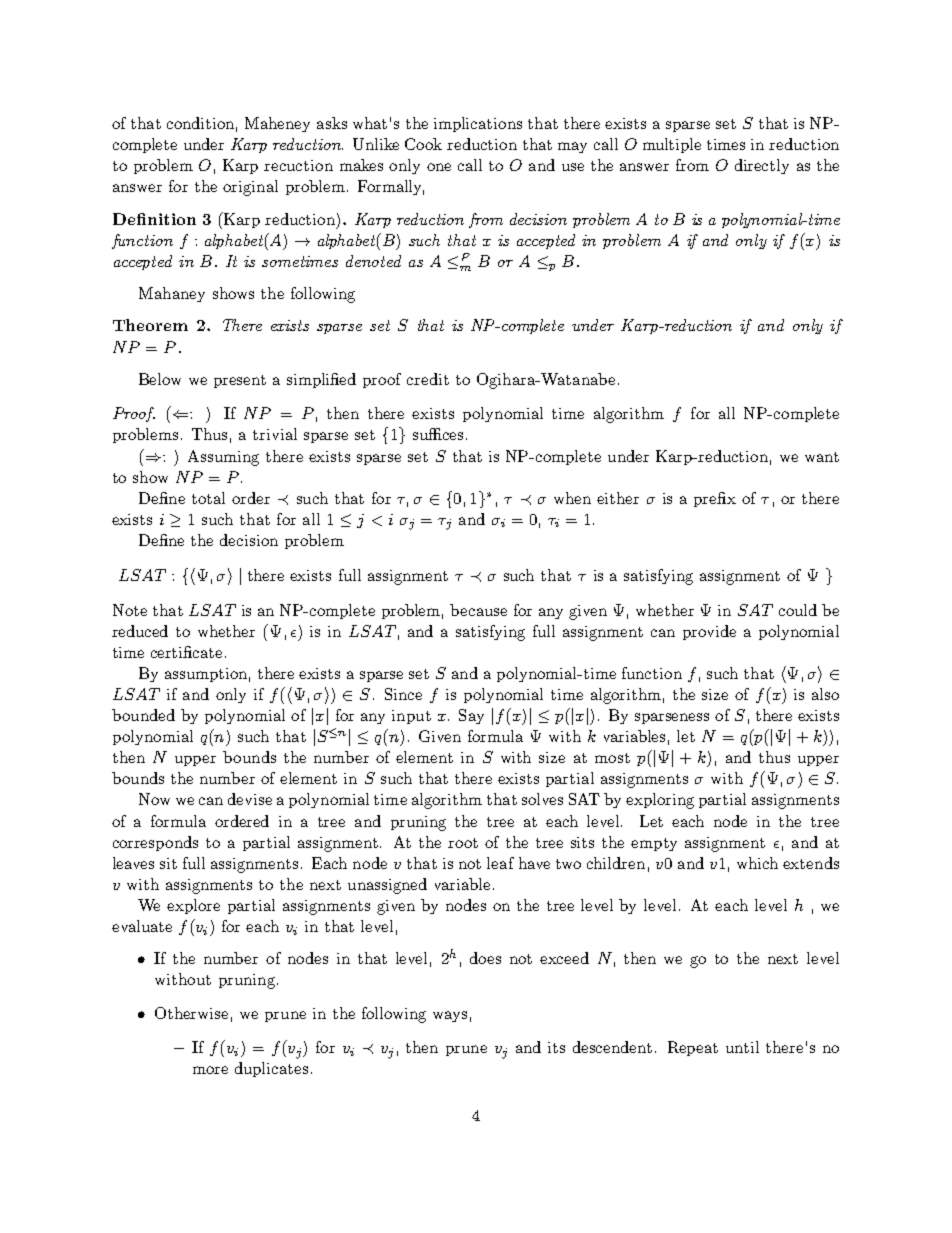 The height and width of the document is (1233, 952). I want to click on implications, so click(478, 124).
